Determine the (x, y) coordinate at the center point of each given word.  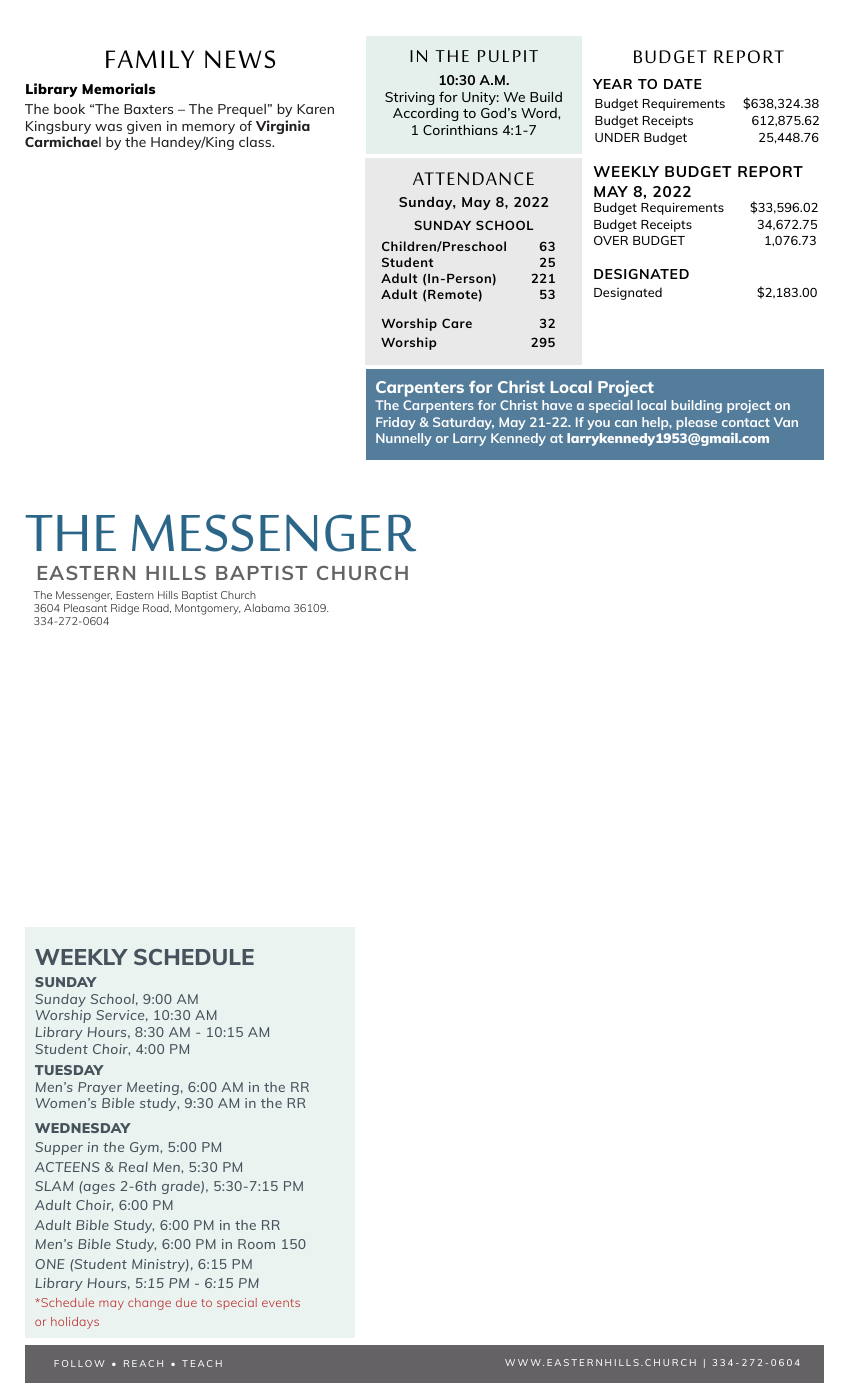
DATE (683, 84)
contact (746, 422)
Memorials (118, 88)
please (697, 423)
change (149, 1304)
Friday (396, 423)
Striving (409, 98)
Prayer (100, 1088)
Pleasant (85, 608)
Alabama (267, 608)
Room (256, 1244)
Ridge (125, 609)
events (281, 1303)
